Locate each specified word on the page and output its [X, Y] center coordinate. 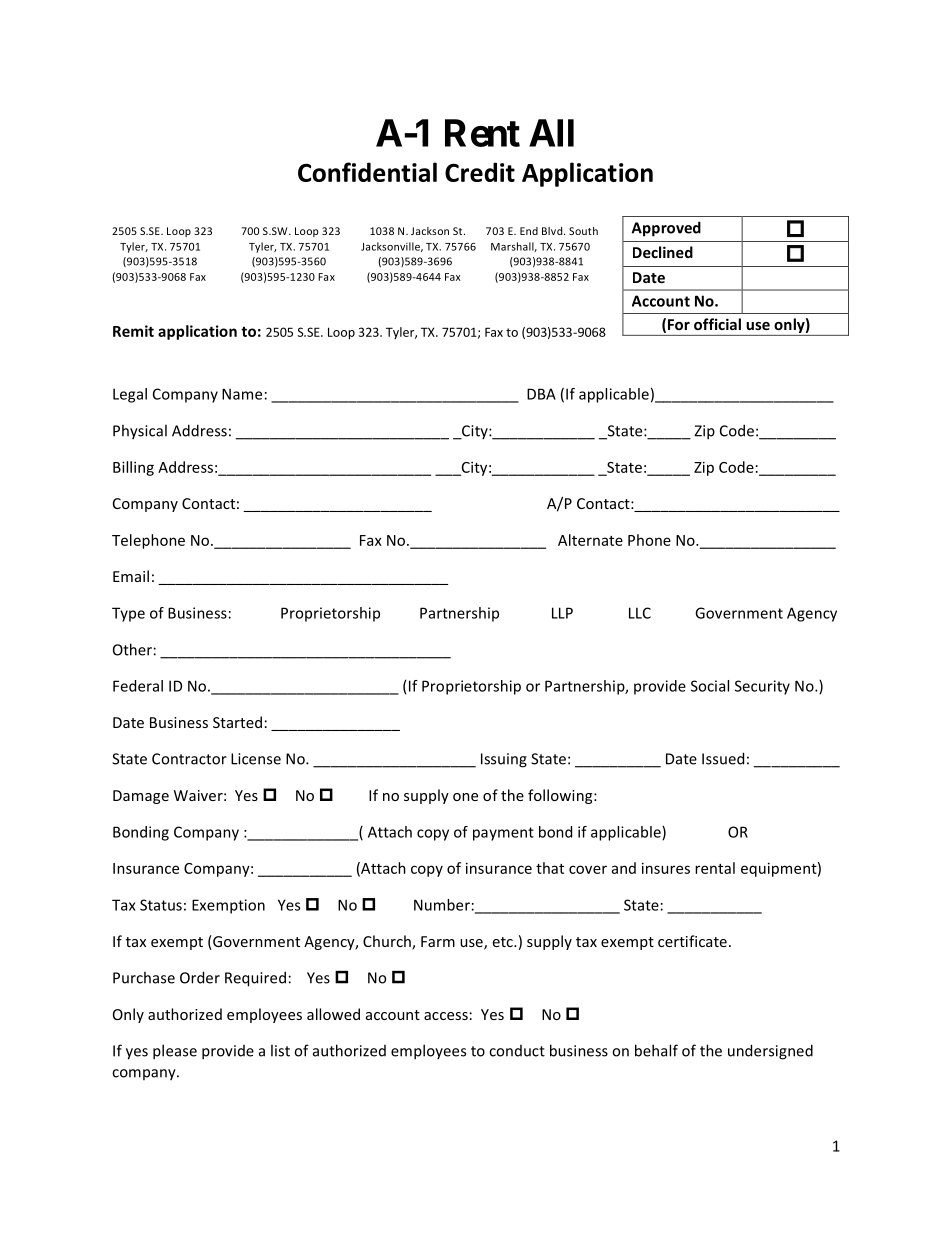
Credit [480, 172]
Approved [666, 229]
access [446, 1016]
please [175, 1052]
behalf [656, 1050]
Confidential [367, 172]
